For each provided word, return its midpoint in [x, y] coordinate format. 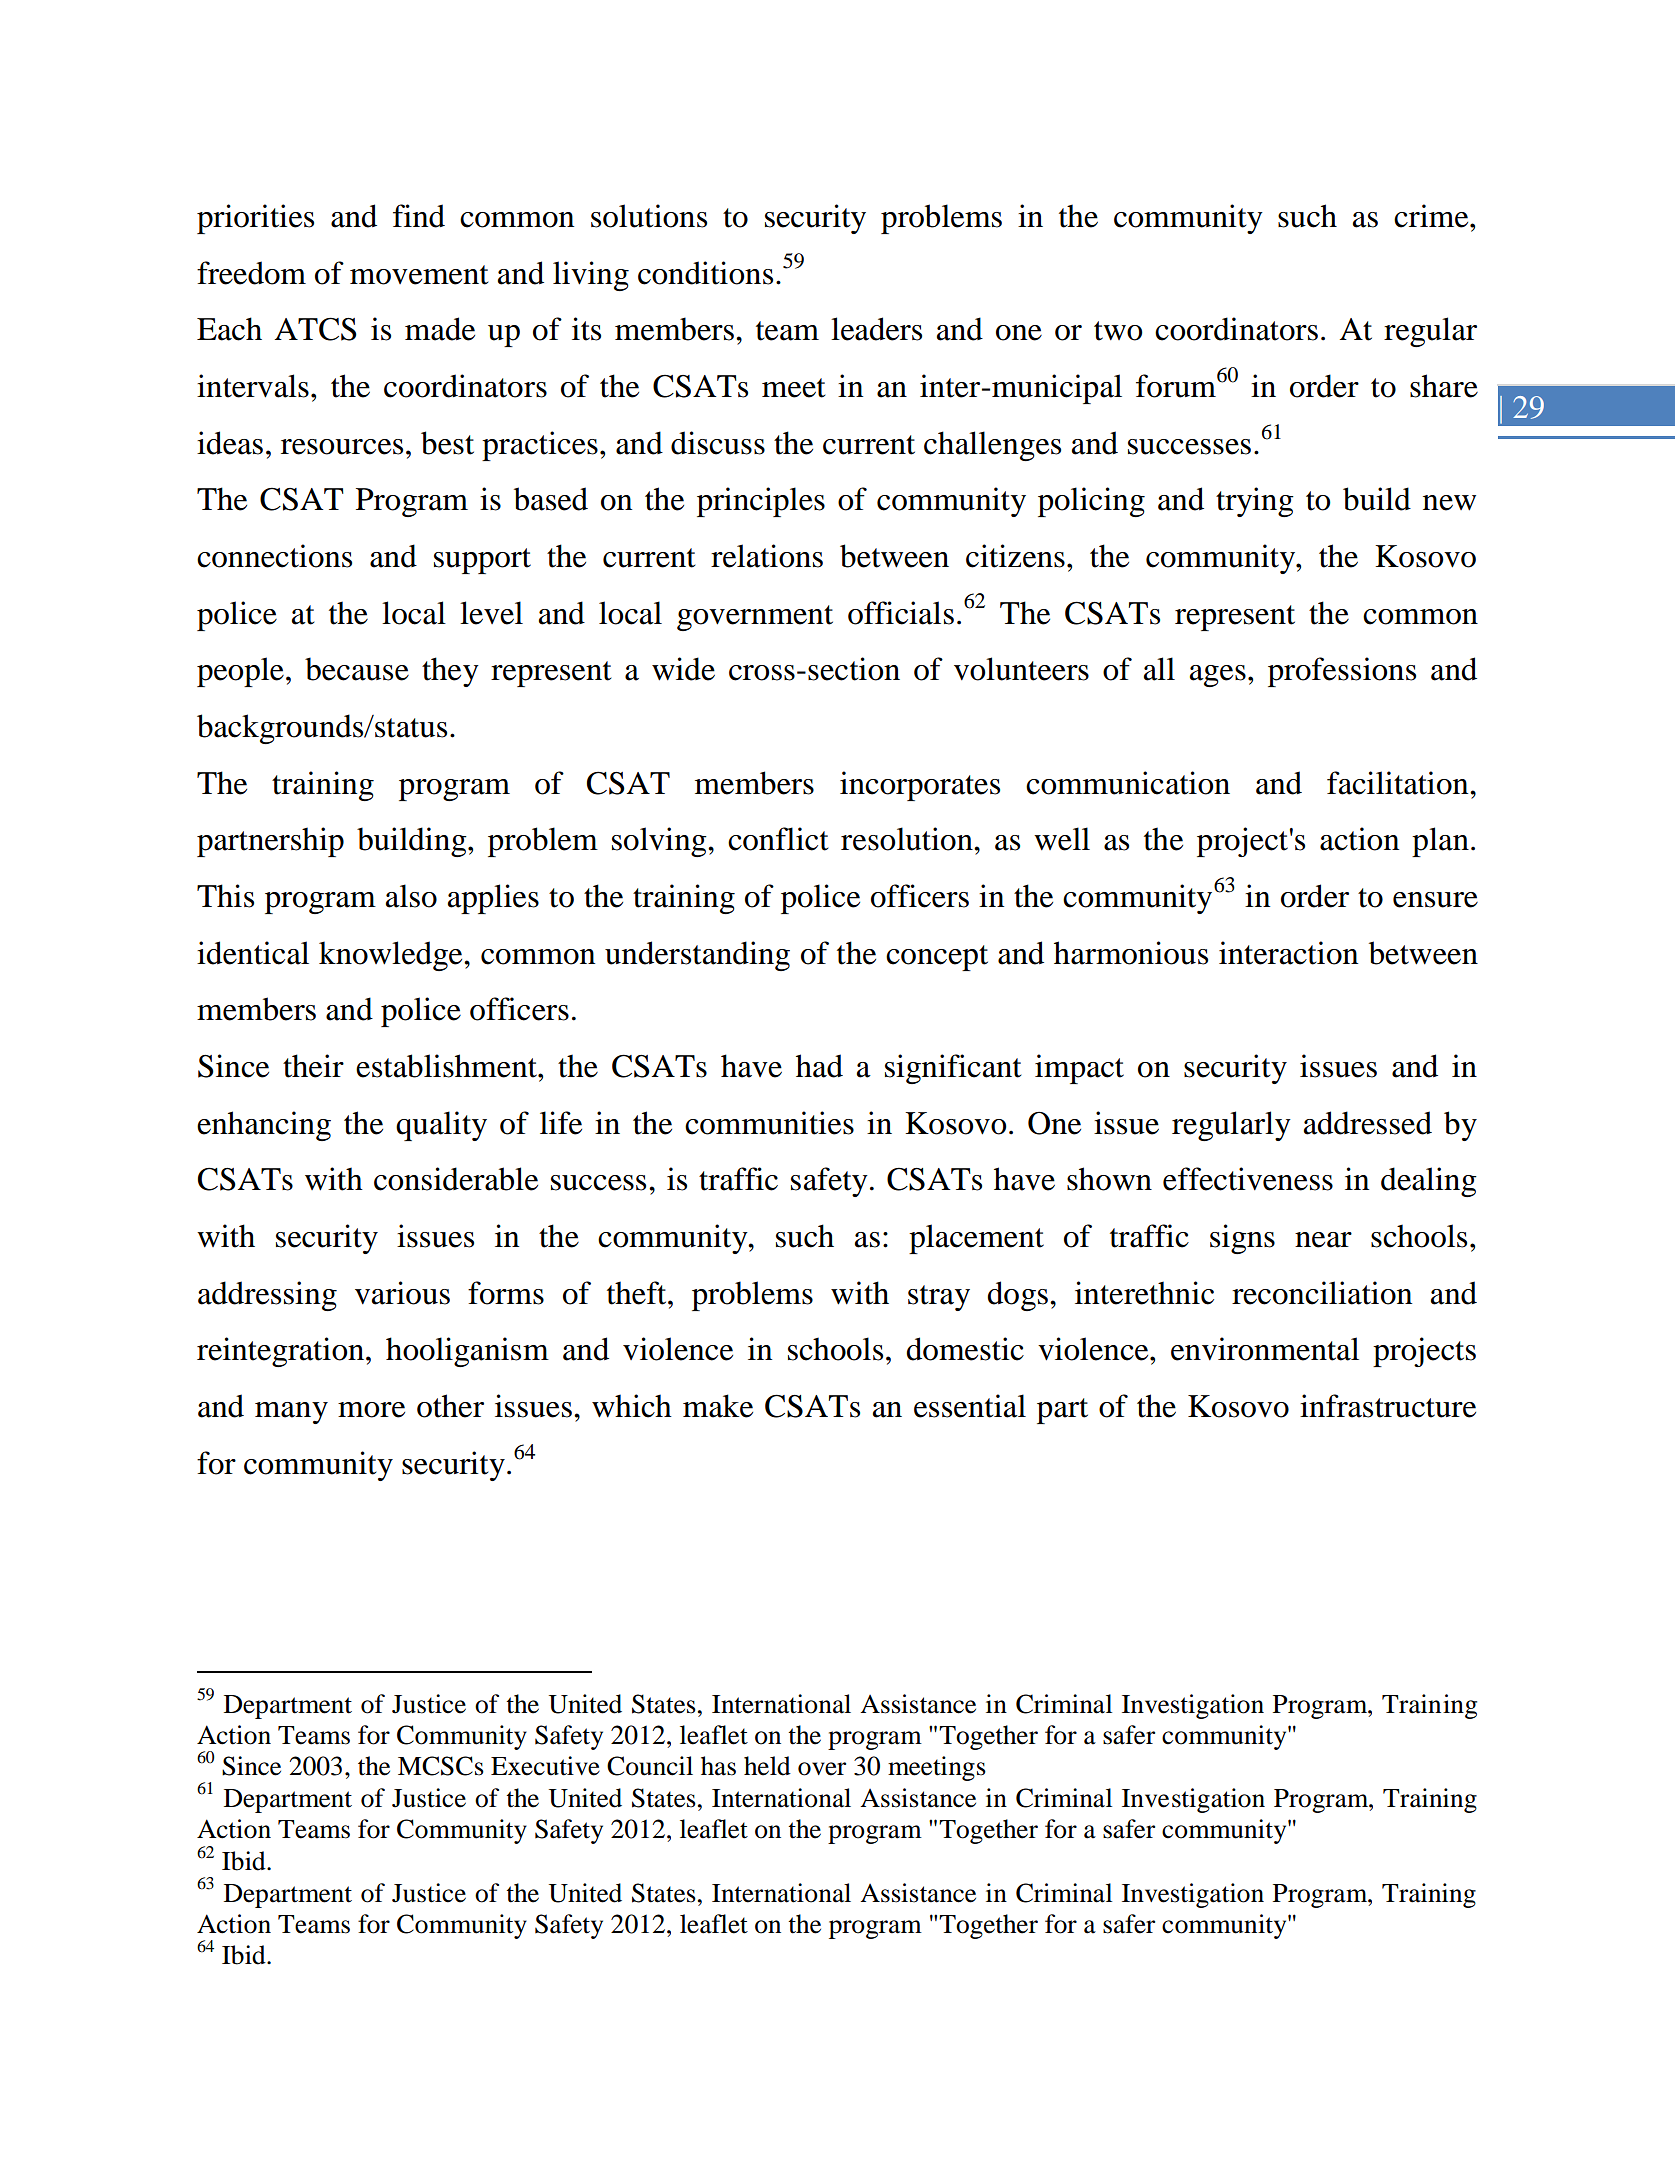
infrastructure [1388, 1406]
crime [1432, 216]
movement [419, 275]
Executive [545, 1766]
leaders [876, 329]
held [767, 1766]
